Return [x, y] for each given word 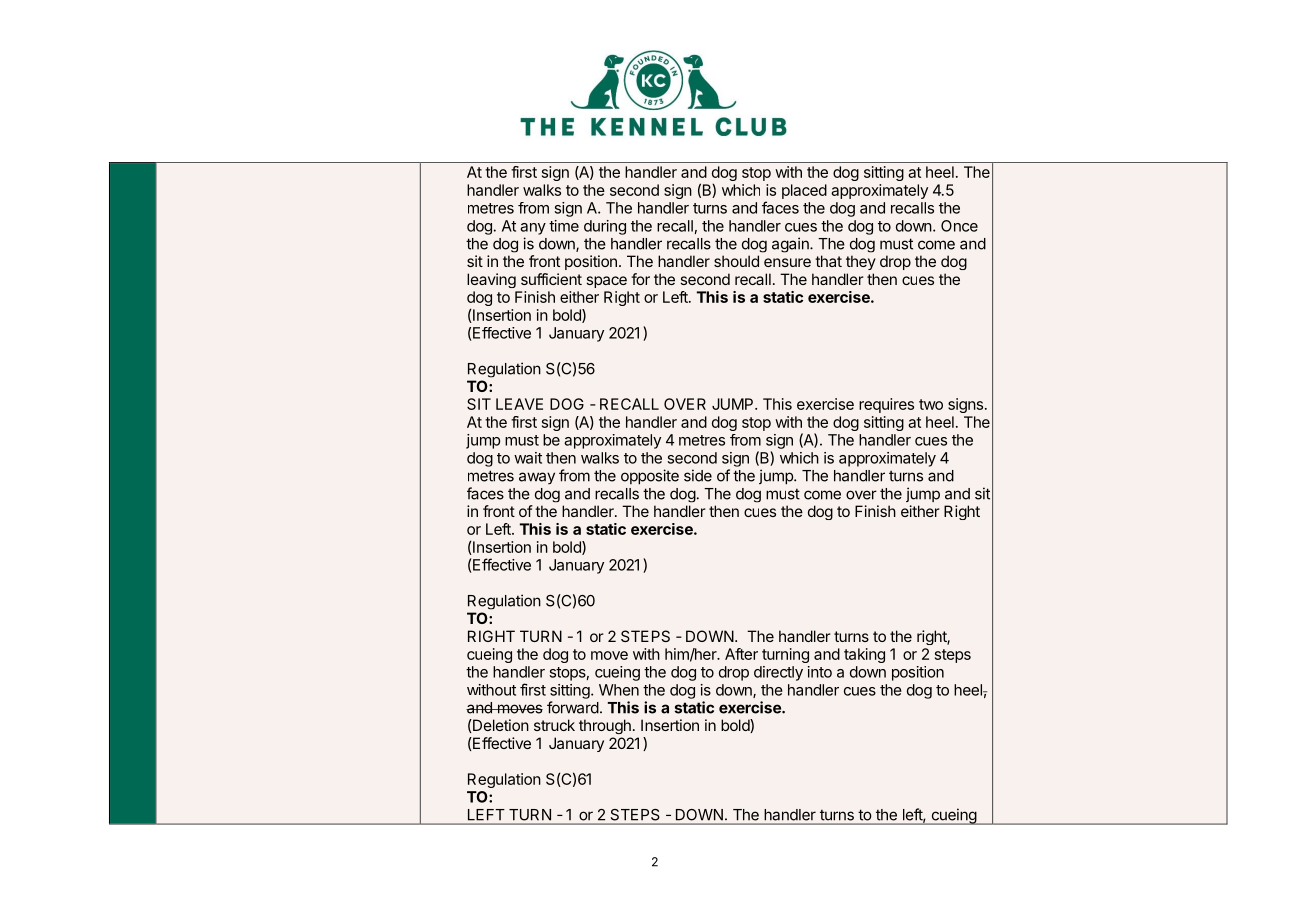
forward [573, 707]
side [698, 475]
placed [804, 191]
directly [778, 673]
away [537, 478]
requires [886, 405]
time [564, 226]
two [931, 404]
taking [864, 655]
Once [959, 226]
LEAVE [519, 404]
